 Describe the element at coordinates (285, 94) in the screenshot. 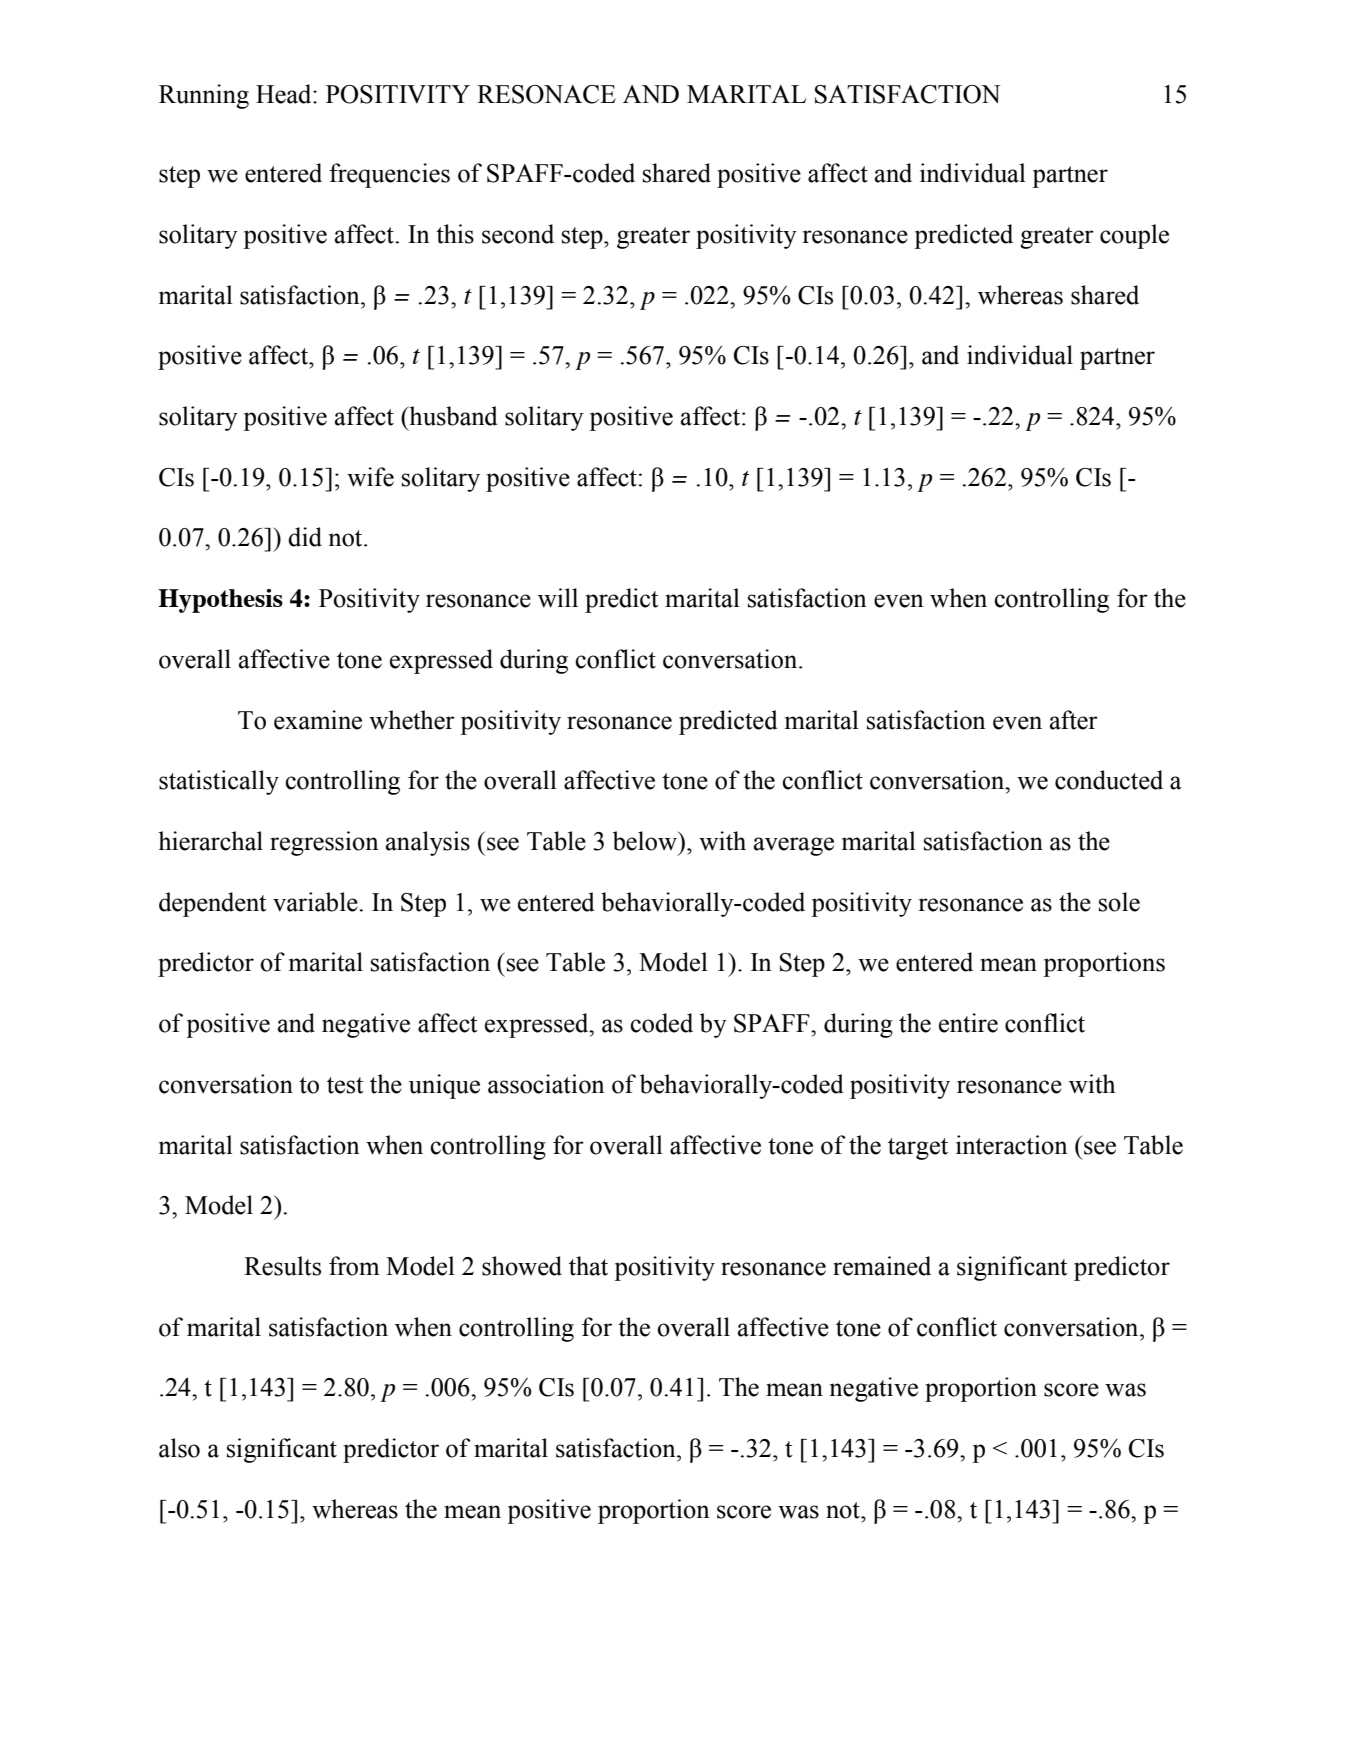

I see `Head` at that location.
